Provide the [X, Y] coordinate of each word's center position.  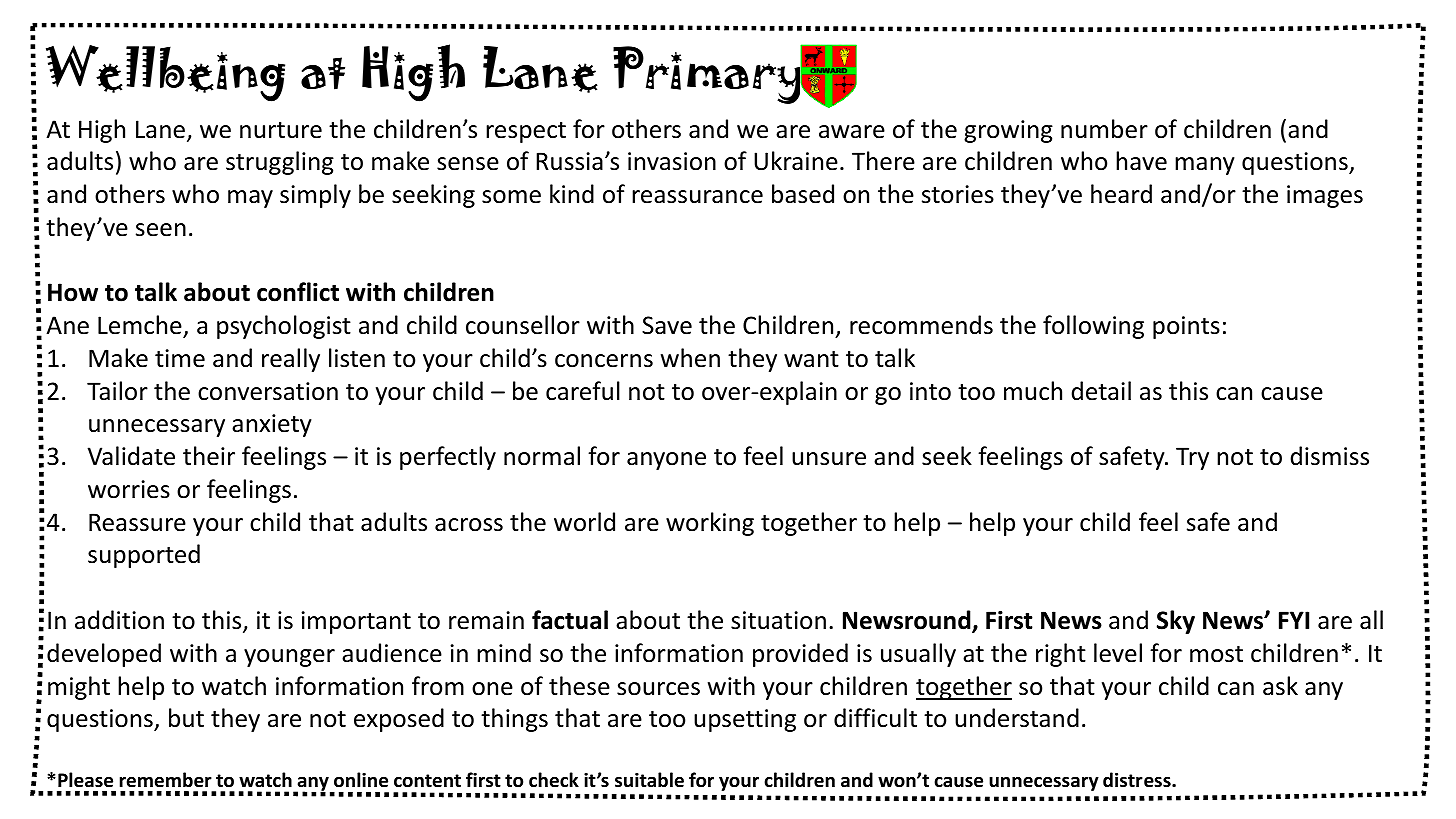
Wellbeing [165, 73]
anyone [666, 461]
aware [852, 132]
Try [1192, 458]
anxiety [272, 425]
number [1104, 129]
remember [166, 780]
